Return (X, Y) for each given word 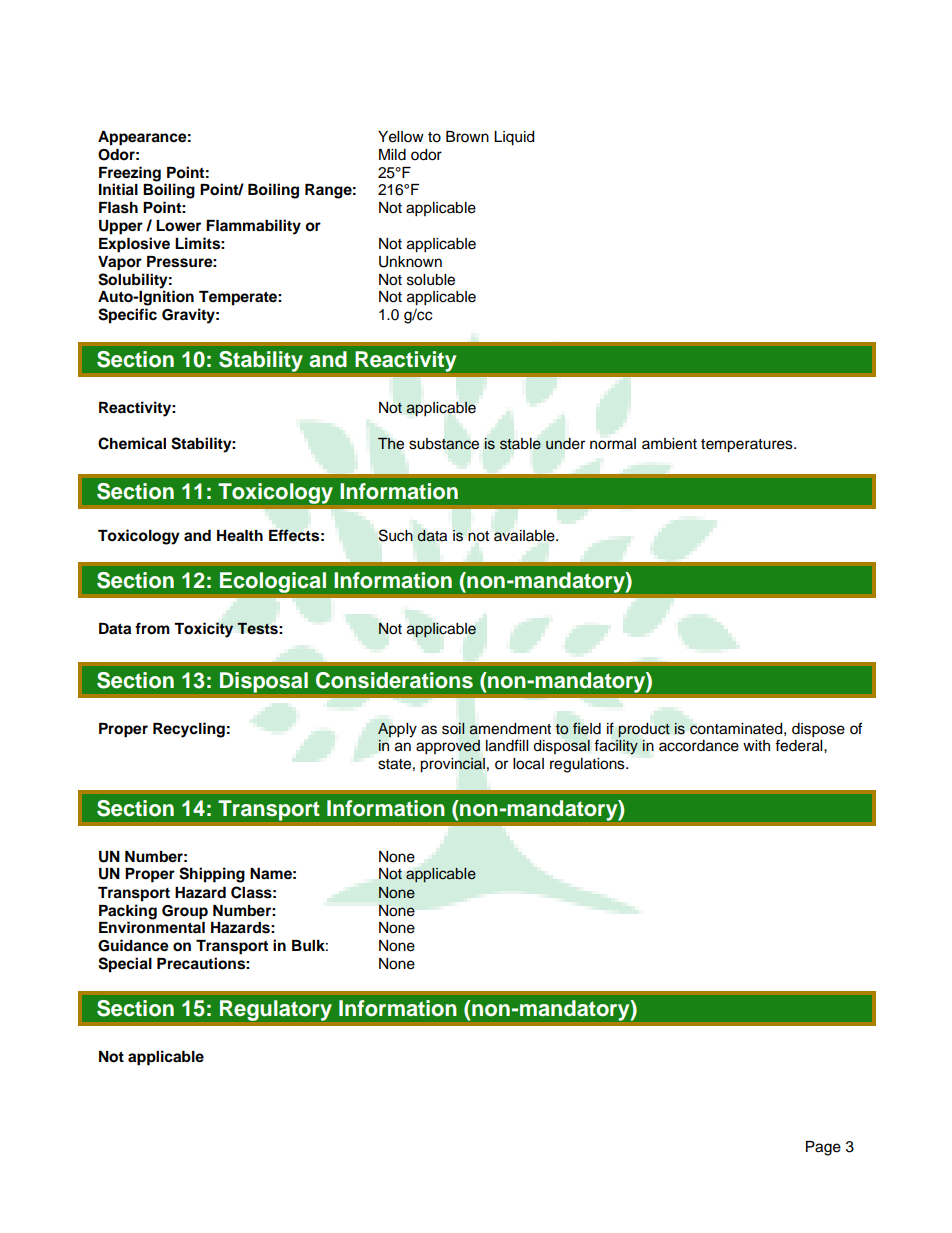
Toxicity (203, 630)
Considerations (394, 680)
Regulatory (276, 1010)
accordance (699, 746)
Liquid (514, 138)
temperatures (748, 446)
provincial (452, 765)
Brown (467, 137)
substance (444, 444)
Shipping (212, 875)
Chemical (132, 443)
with (756, 745)
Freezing (130, 175)
